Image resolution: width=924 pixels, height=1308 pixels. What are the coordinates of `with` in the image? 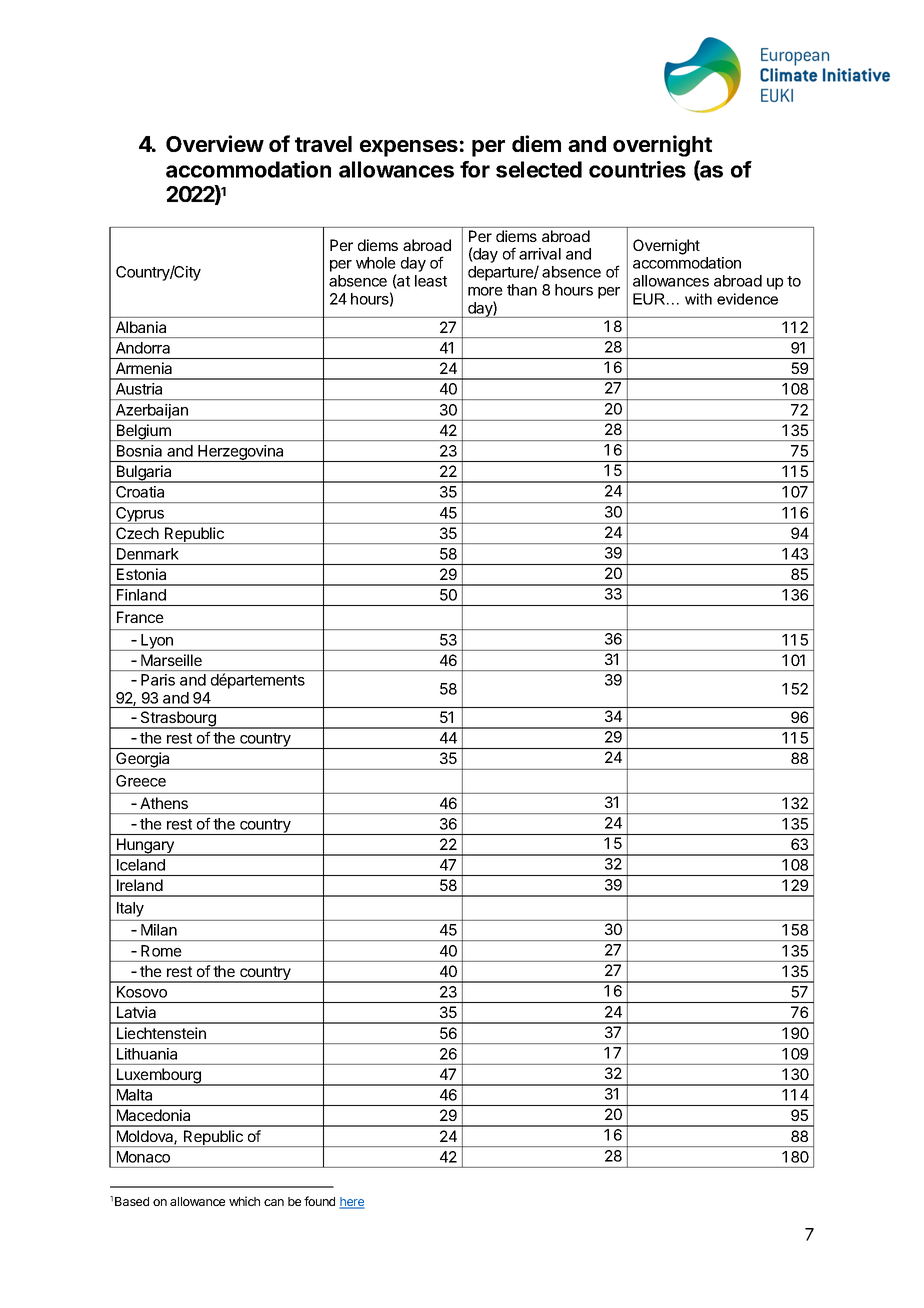 It's located at (698, 299).
